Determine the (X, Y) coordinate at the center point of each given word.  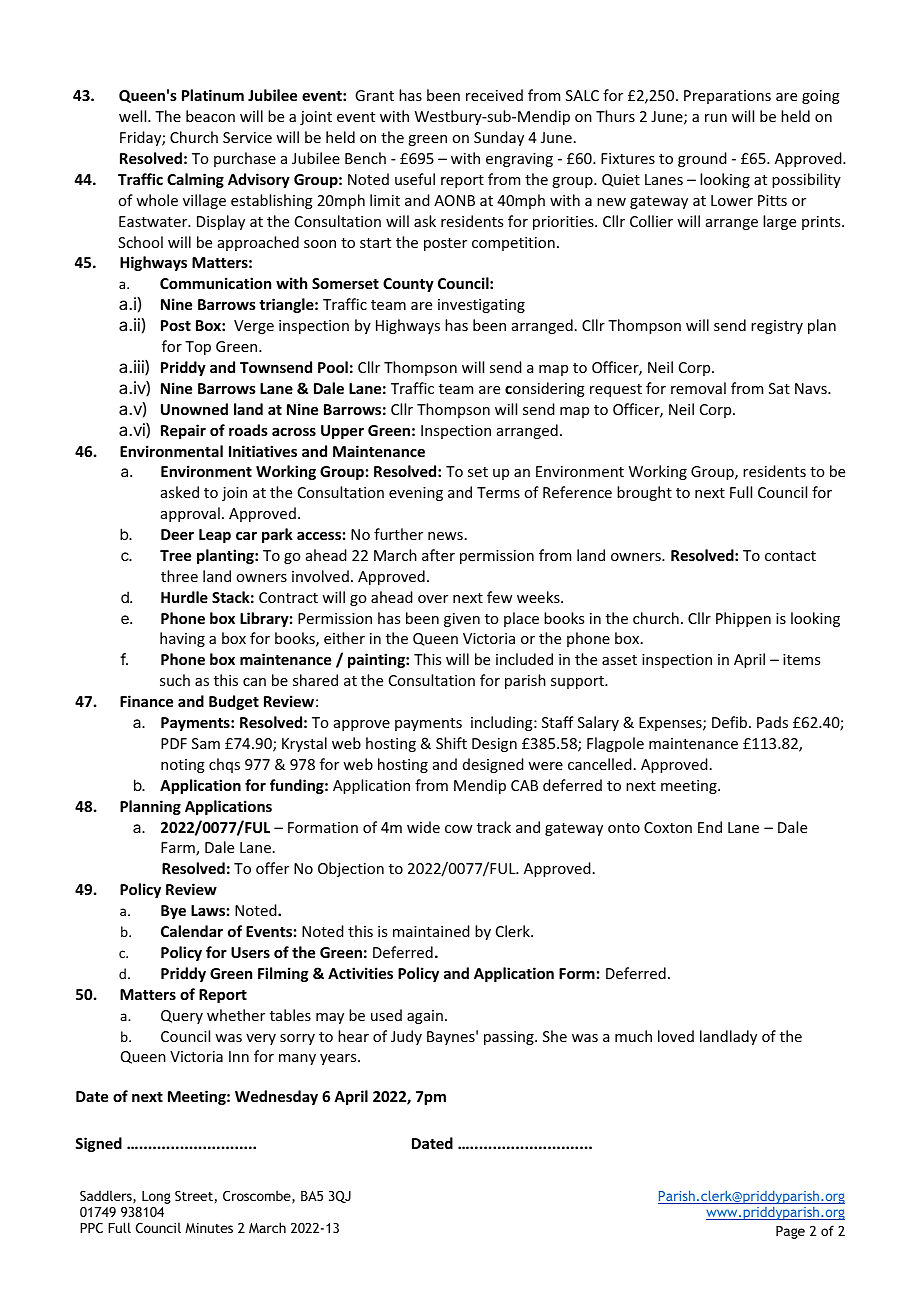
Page (790, 1232)
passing (510, 1038)
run (716, 118)
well (134, 116)
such (175, 680)
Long (156, 1197)
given (462, 620)
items (801, 659)
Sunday (499, 138)
